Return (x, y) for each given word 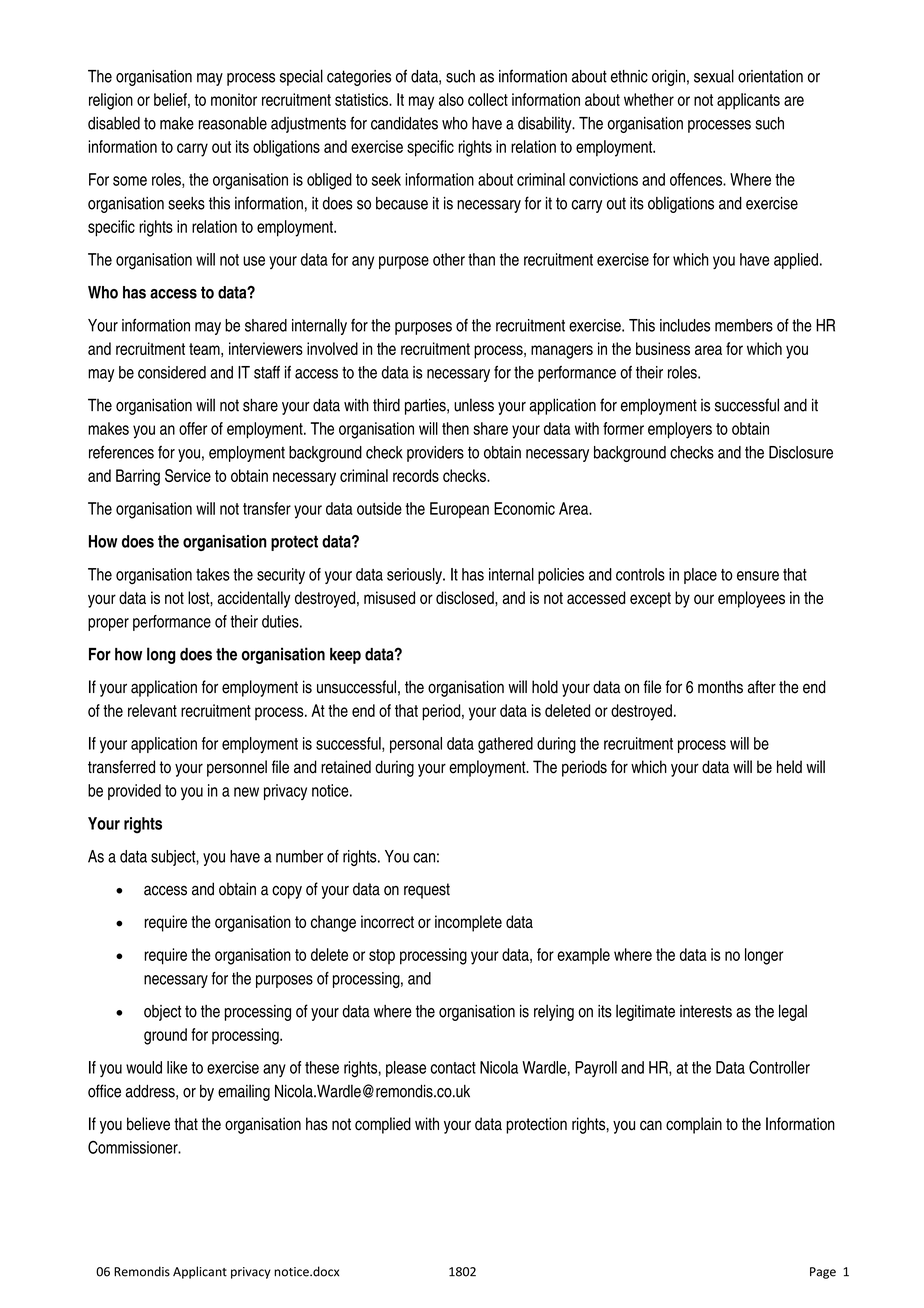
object (162, 1013)
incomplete (468, 923)
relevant (152, 710)
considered (172, 372)
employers (680, 430)
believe (148, 1124)
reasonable (233, 123)
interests (706, 1011)
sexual (714, 76)
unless (474, 405)
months (720, 687)
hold (545, 687)
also (451, 99)
